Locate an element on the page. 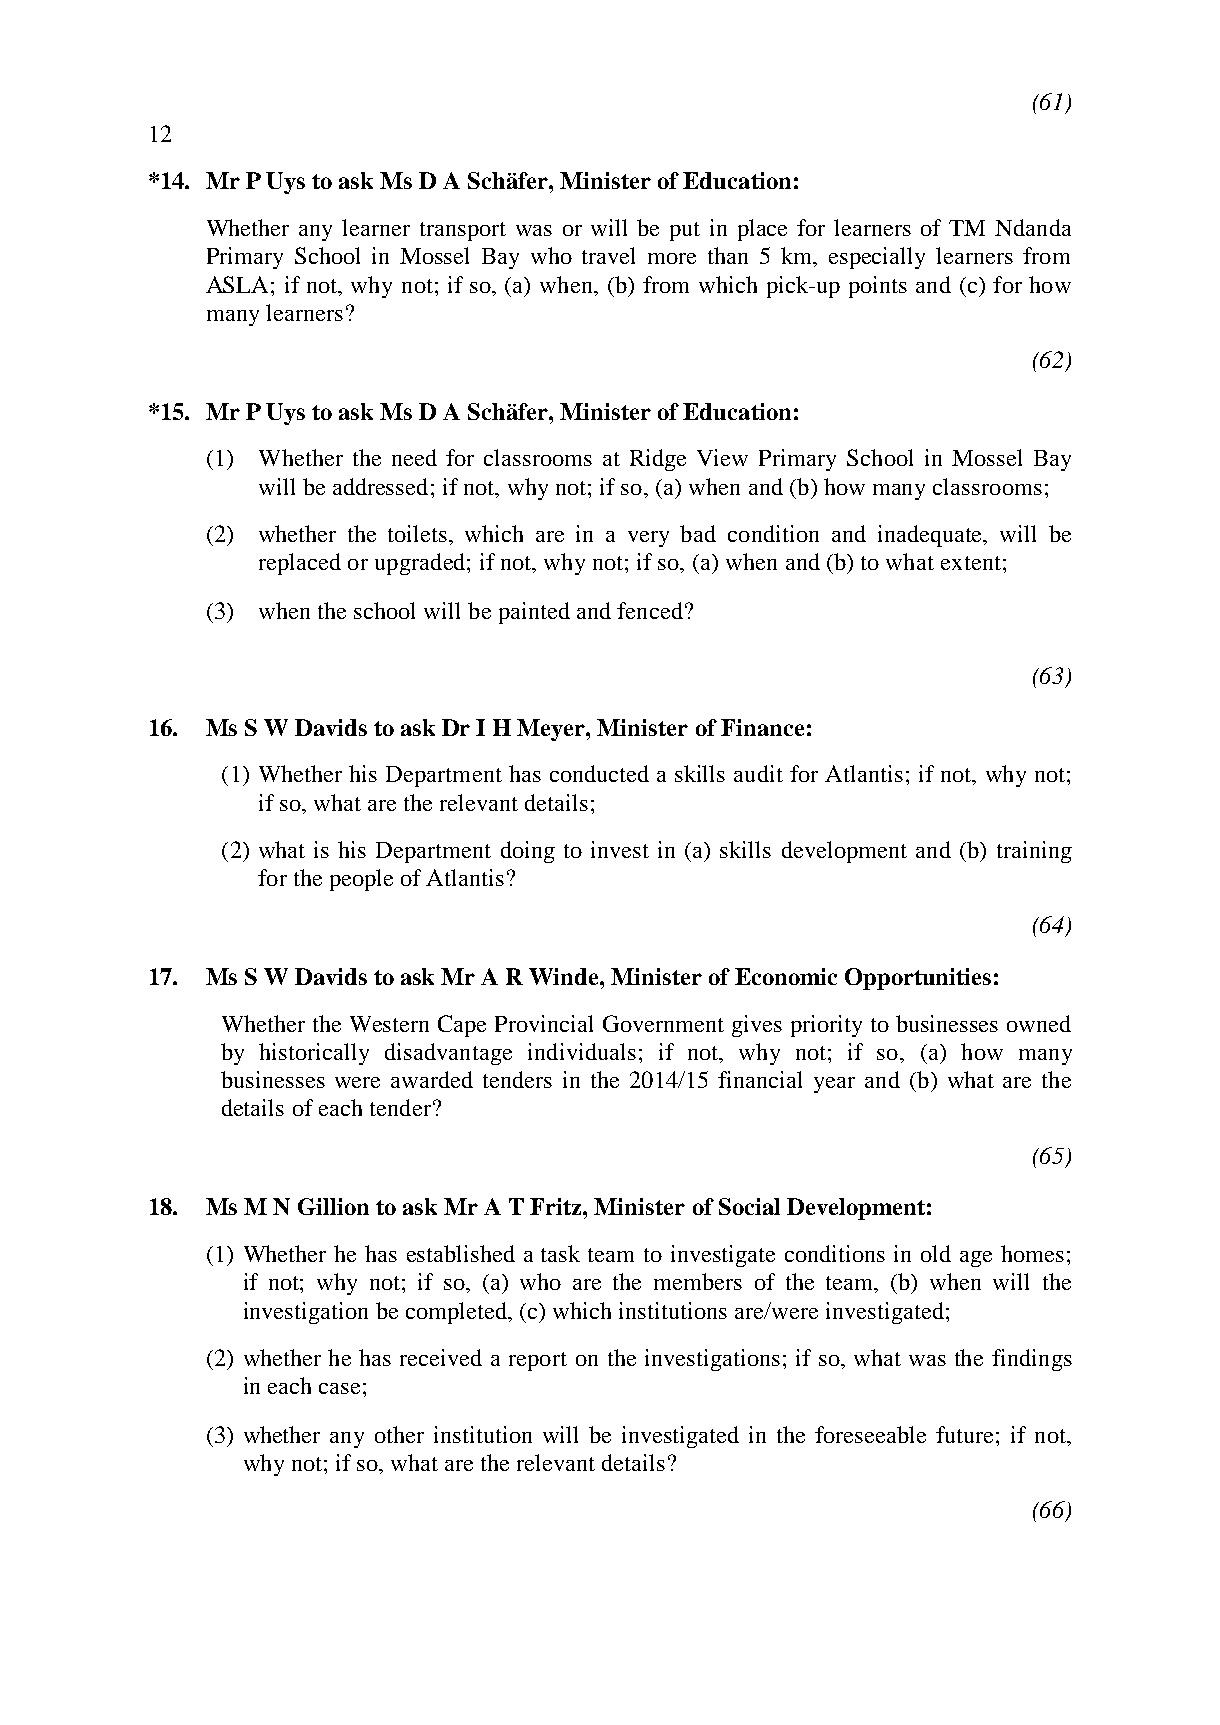 Image resolution: width=1220 pixels, height=1725 pixels. transport is located at coordinates (463, 231).
